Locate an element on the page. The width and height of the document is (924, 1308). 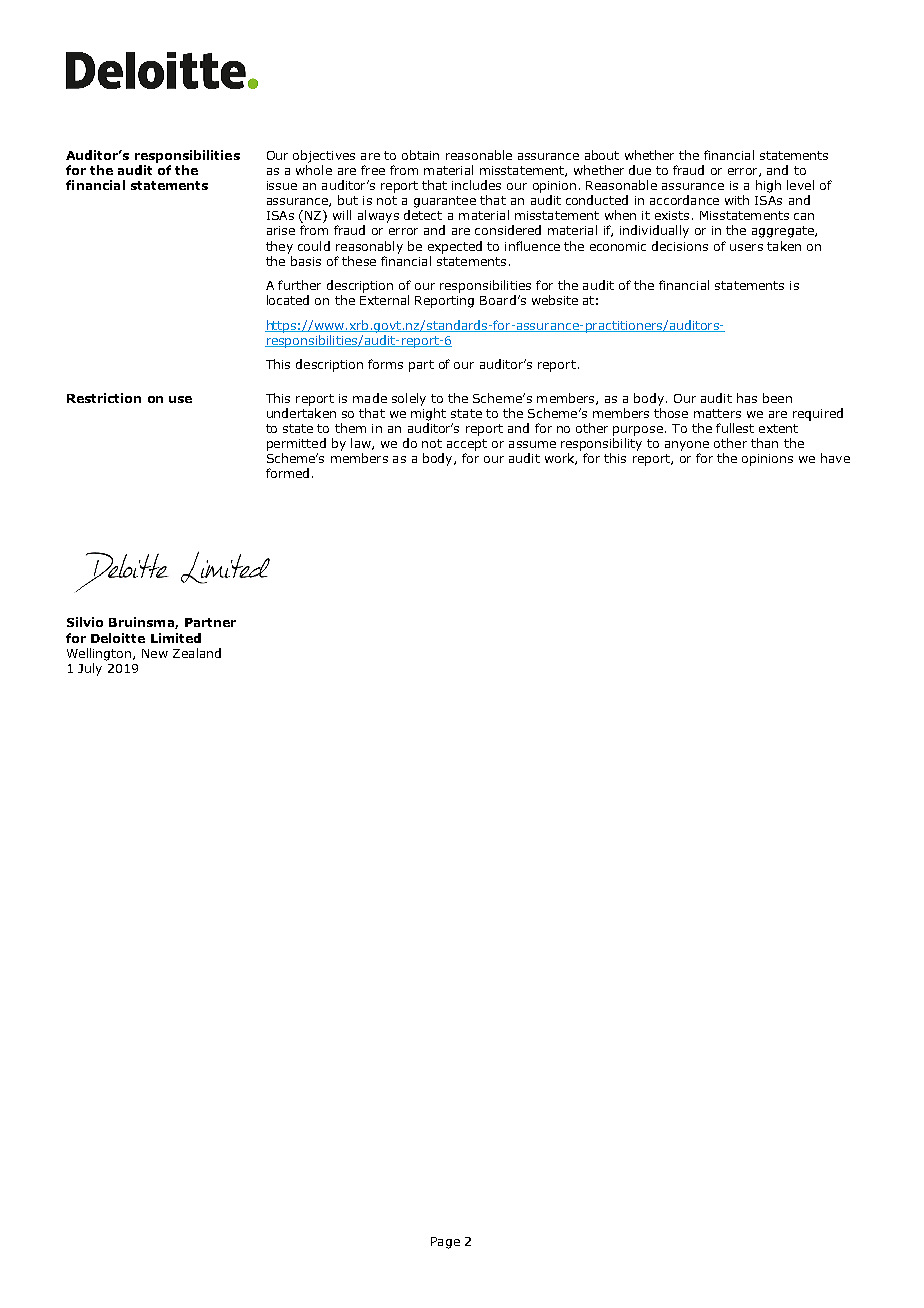
with is located at coordinates (737, 200).
